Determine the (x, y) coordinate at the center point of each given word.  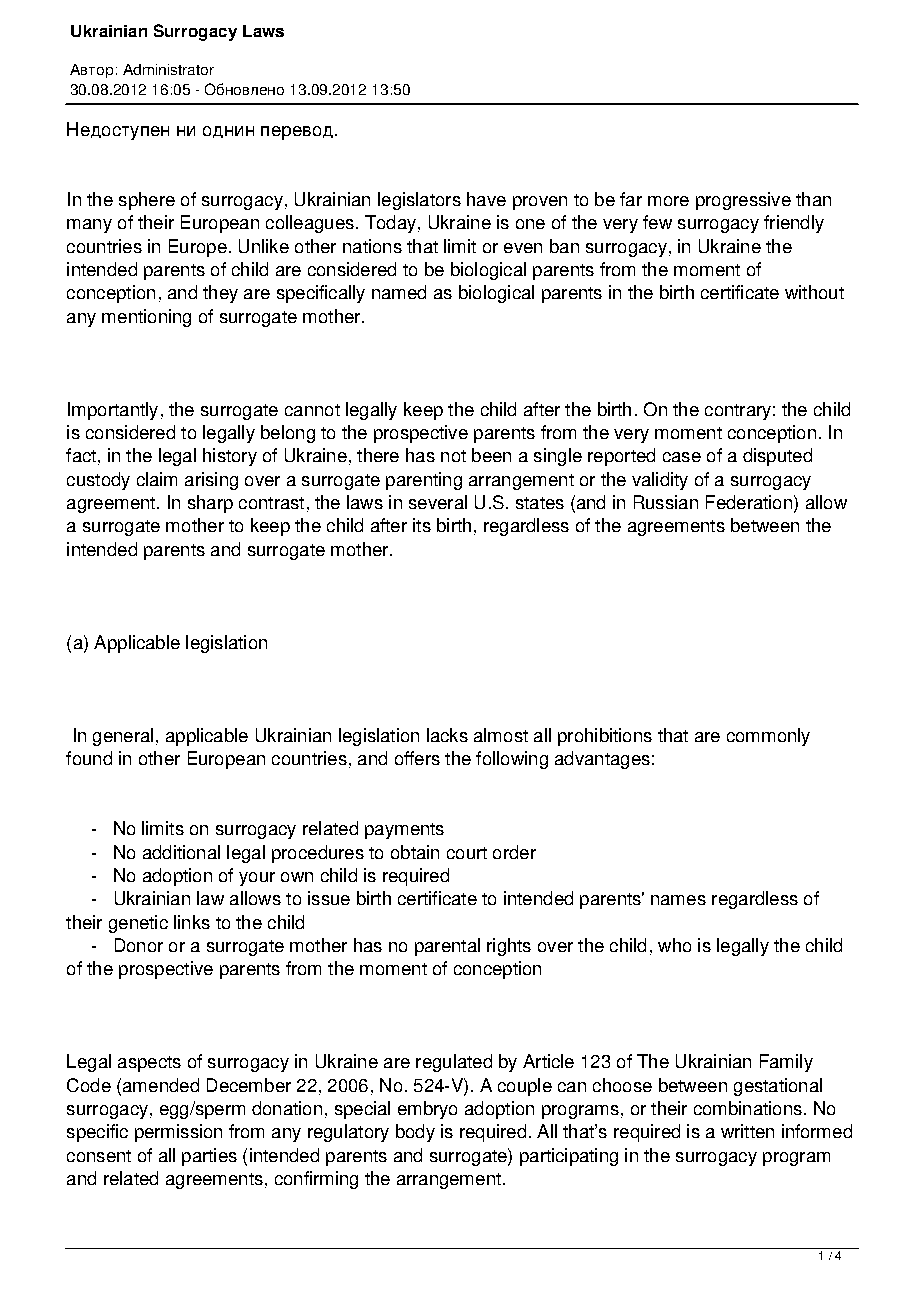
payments (404, 831)
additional (181, 852)
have (486, 199)
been (491, 455)
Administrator (168, 69)
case (682, 457)
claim (157, 479)
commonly (768, 737)
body (415, 1133)
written (747, 1131)
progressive (743, 201)
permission (178, 1133)
